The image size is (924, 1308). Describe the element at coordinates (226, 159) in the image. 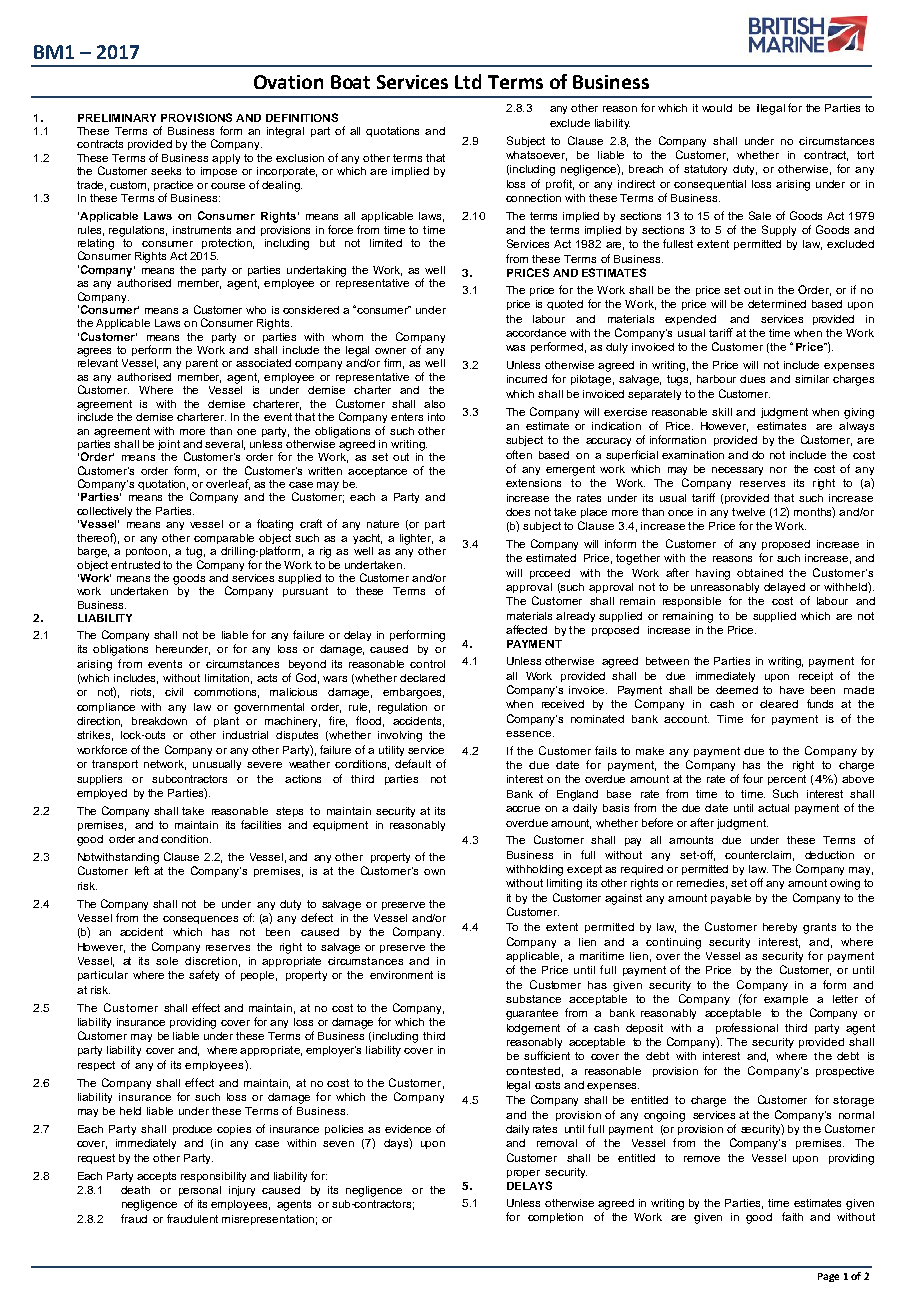

I see `apply` at that location.
